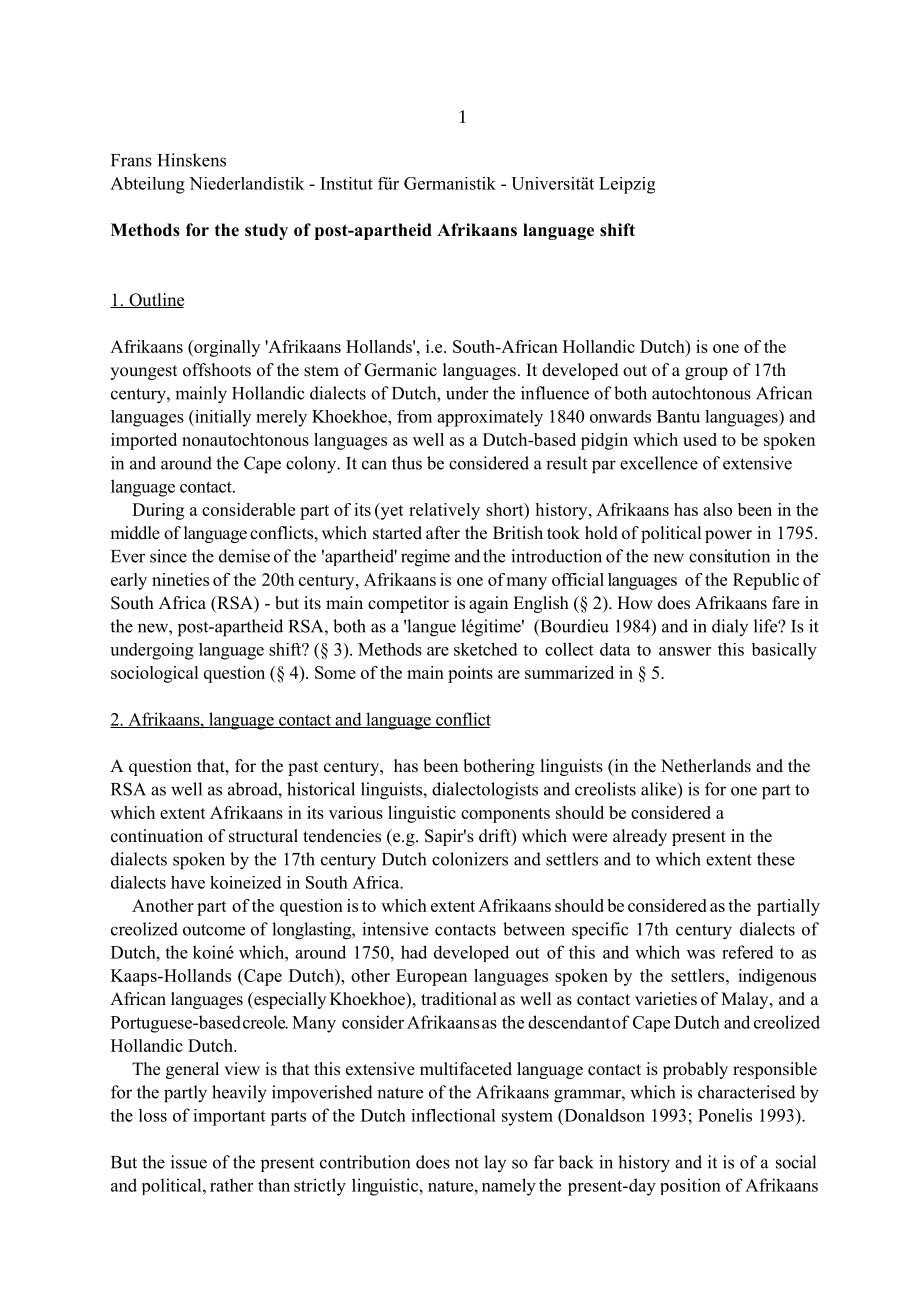 The width and height of the screenshot is (924, 1308). Describe the element at coordinates (701, 954) in the screenshot. I see `was` at that location.
